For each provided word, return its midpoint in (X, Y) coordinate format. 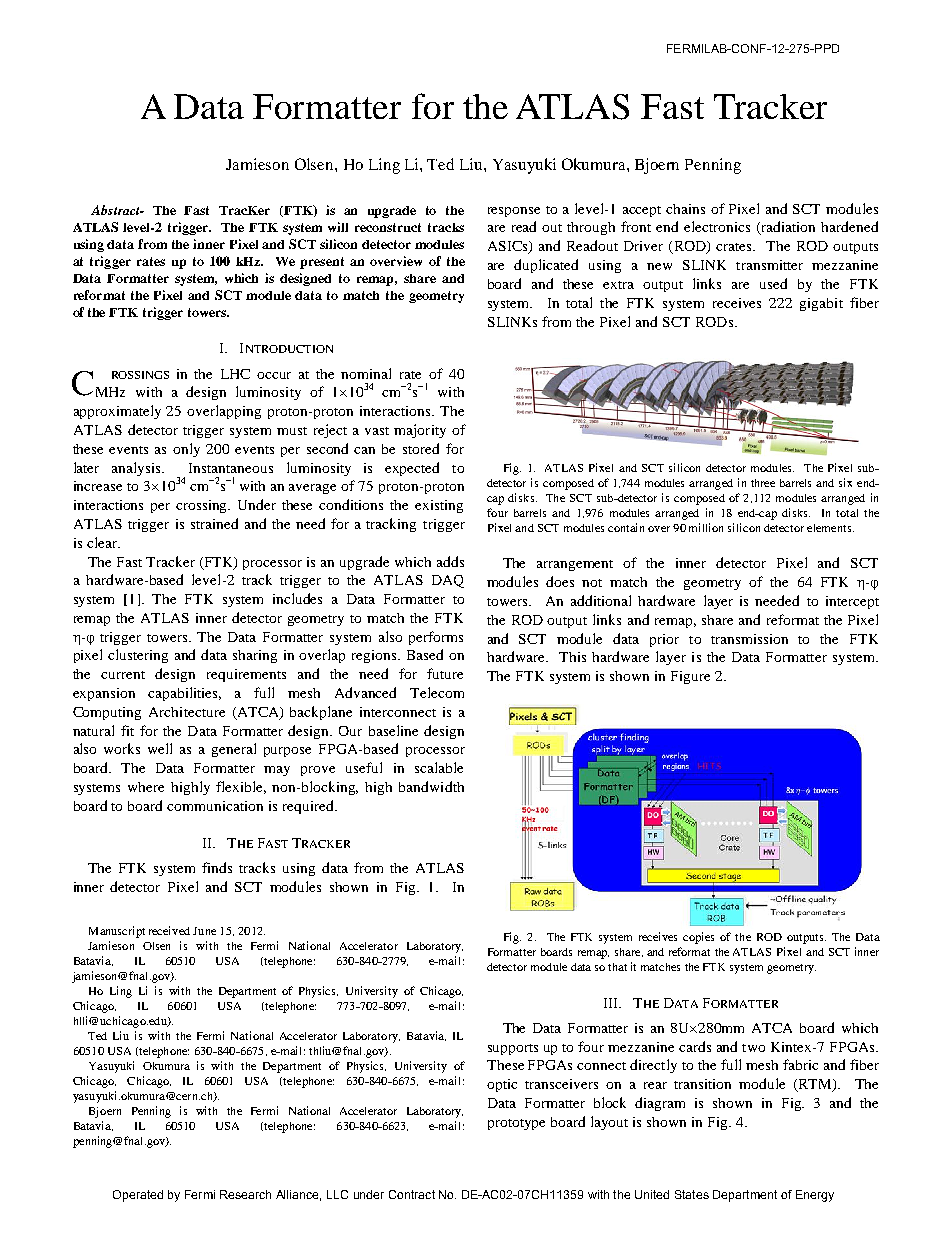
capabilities (184, 694)
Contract (412, 1194)
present (322, 263)
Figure (690, 677)
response (514, 212)
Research (245, 1194)
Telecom (437, 692)
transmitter (769, 265)
